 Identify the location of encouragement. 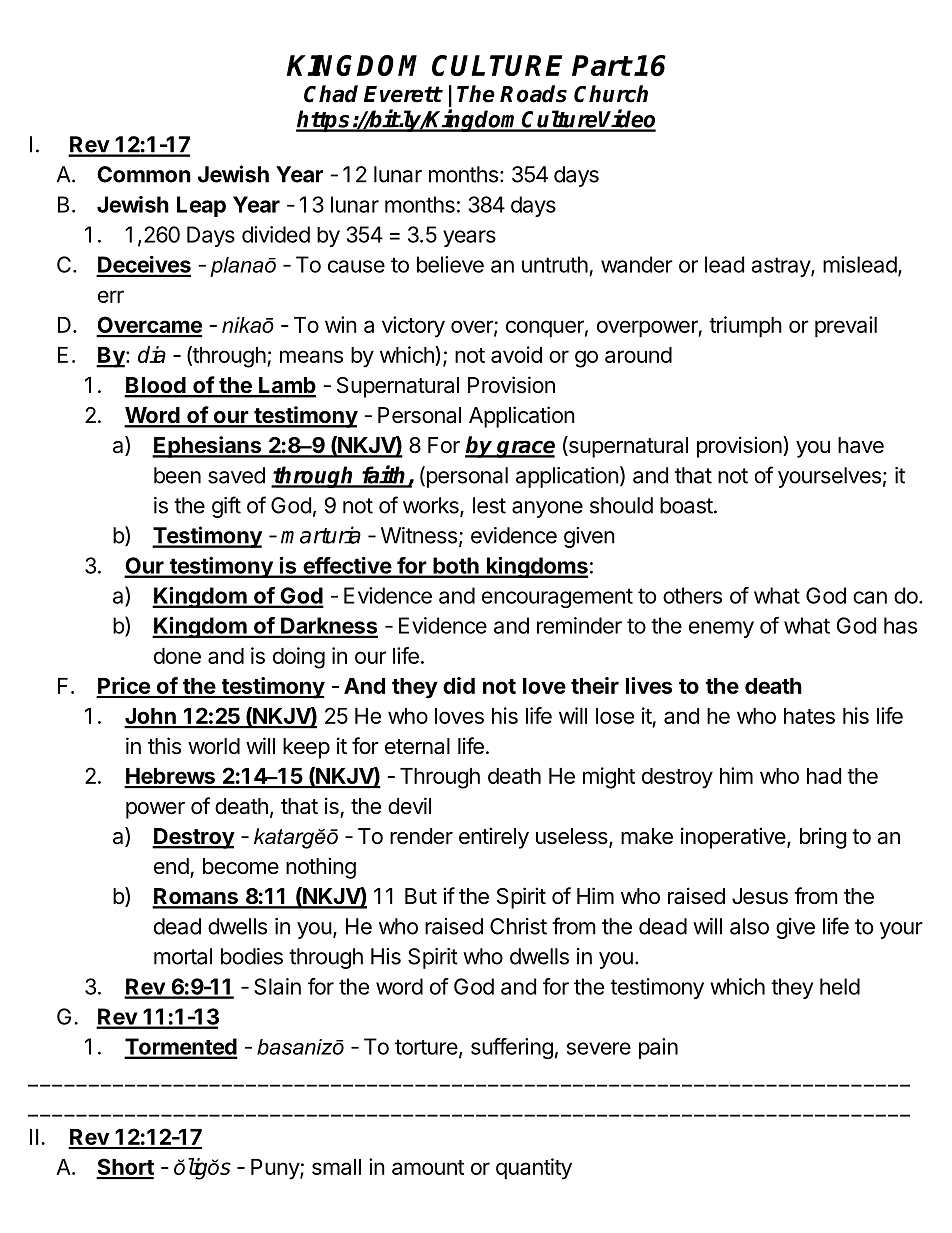
(557, 598).
